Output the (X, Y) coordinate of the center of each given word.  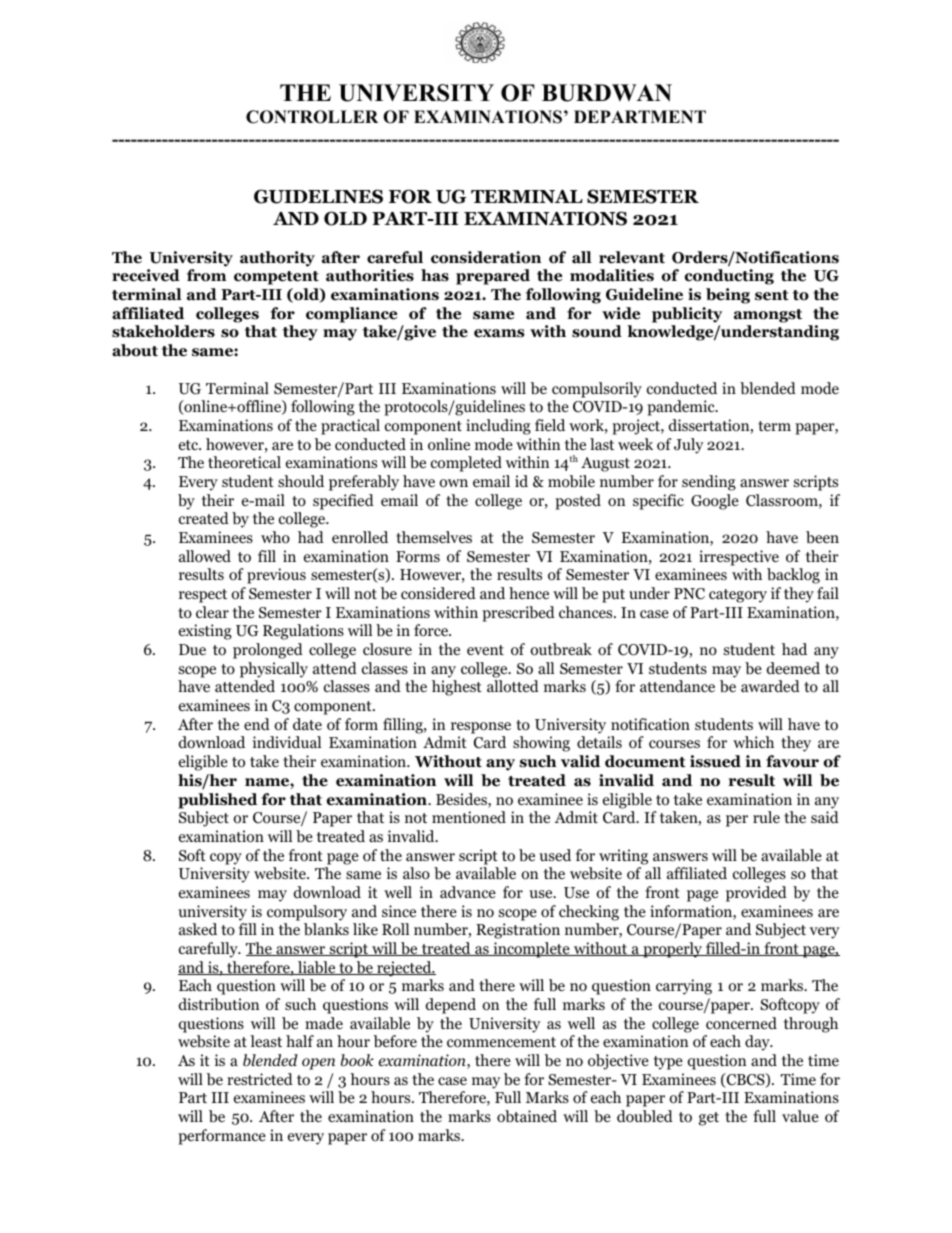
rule (766, 817)
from (206, 275)
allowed (205, 556)
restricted (260, 1079)
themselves (434, 537)
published (217, 801)
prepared (493, 277)
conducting (729, 277)
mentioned (469, 817)
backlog (793, 576)
